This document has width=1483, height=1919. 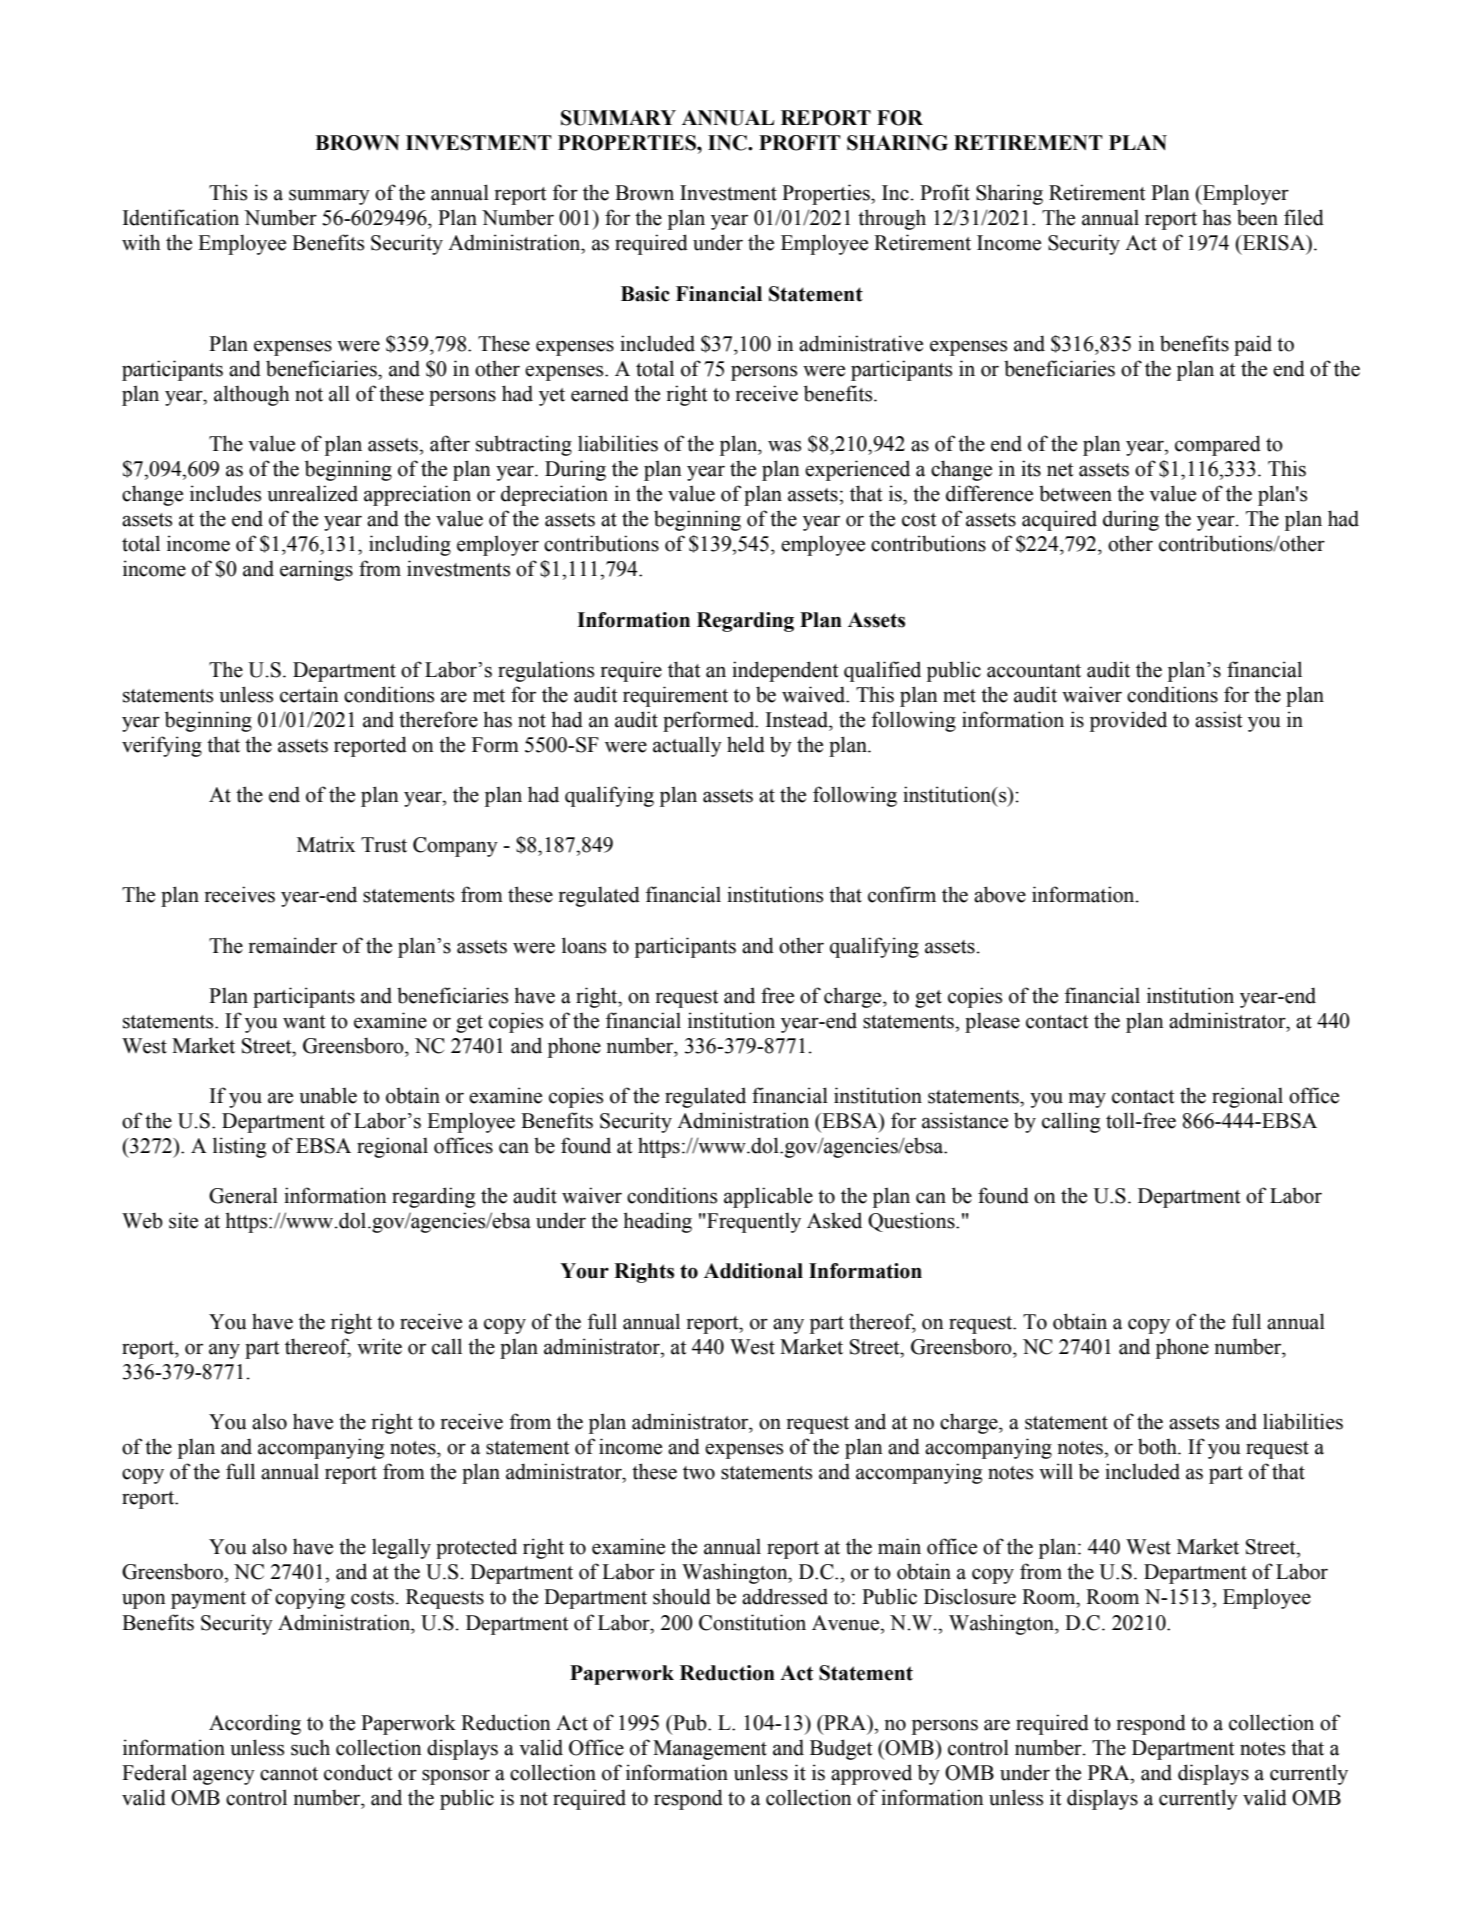 I want to click on may, so click(x=1087, y=1100).
